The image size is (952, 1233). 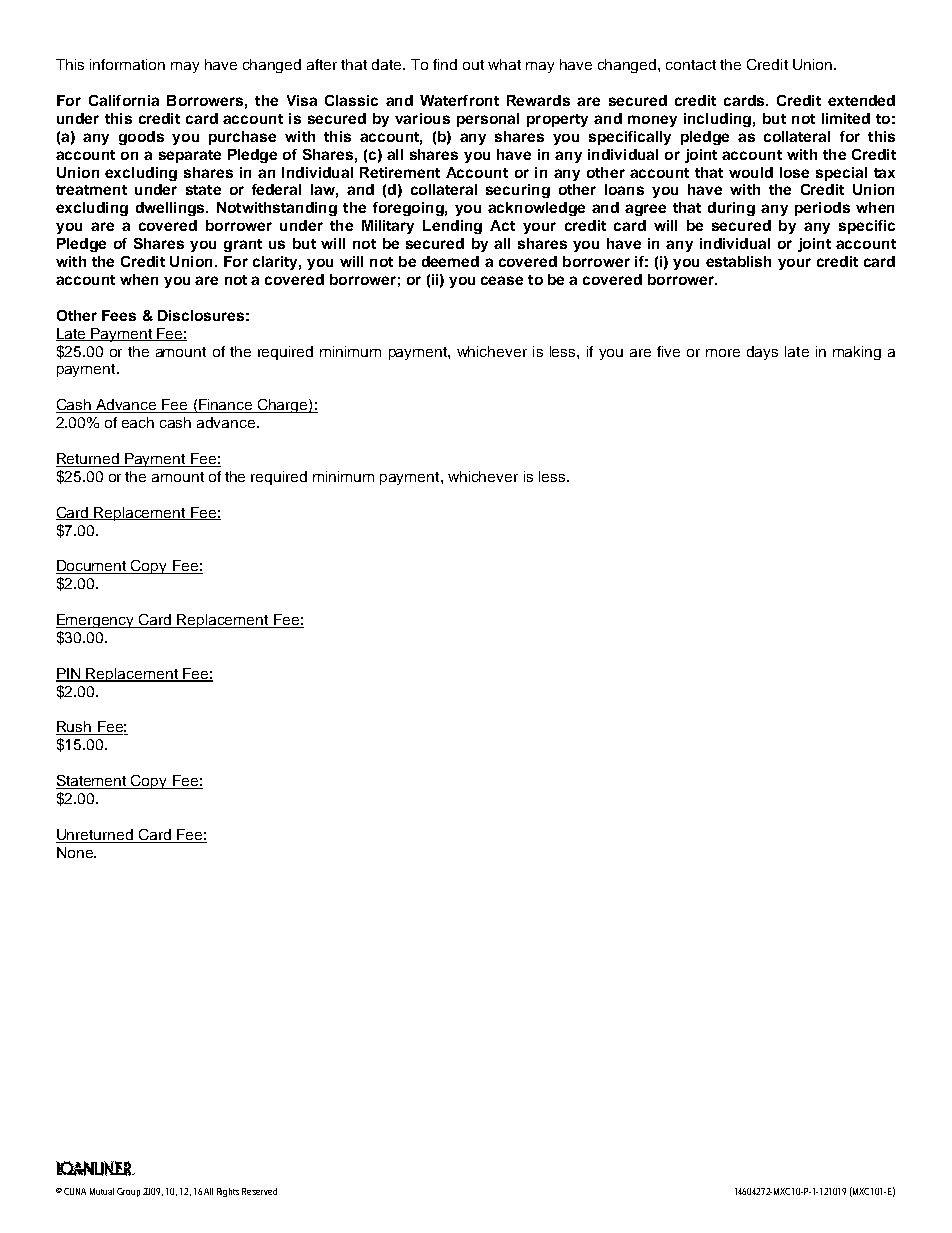 I want to click on more, so click(x=723, y=353).
